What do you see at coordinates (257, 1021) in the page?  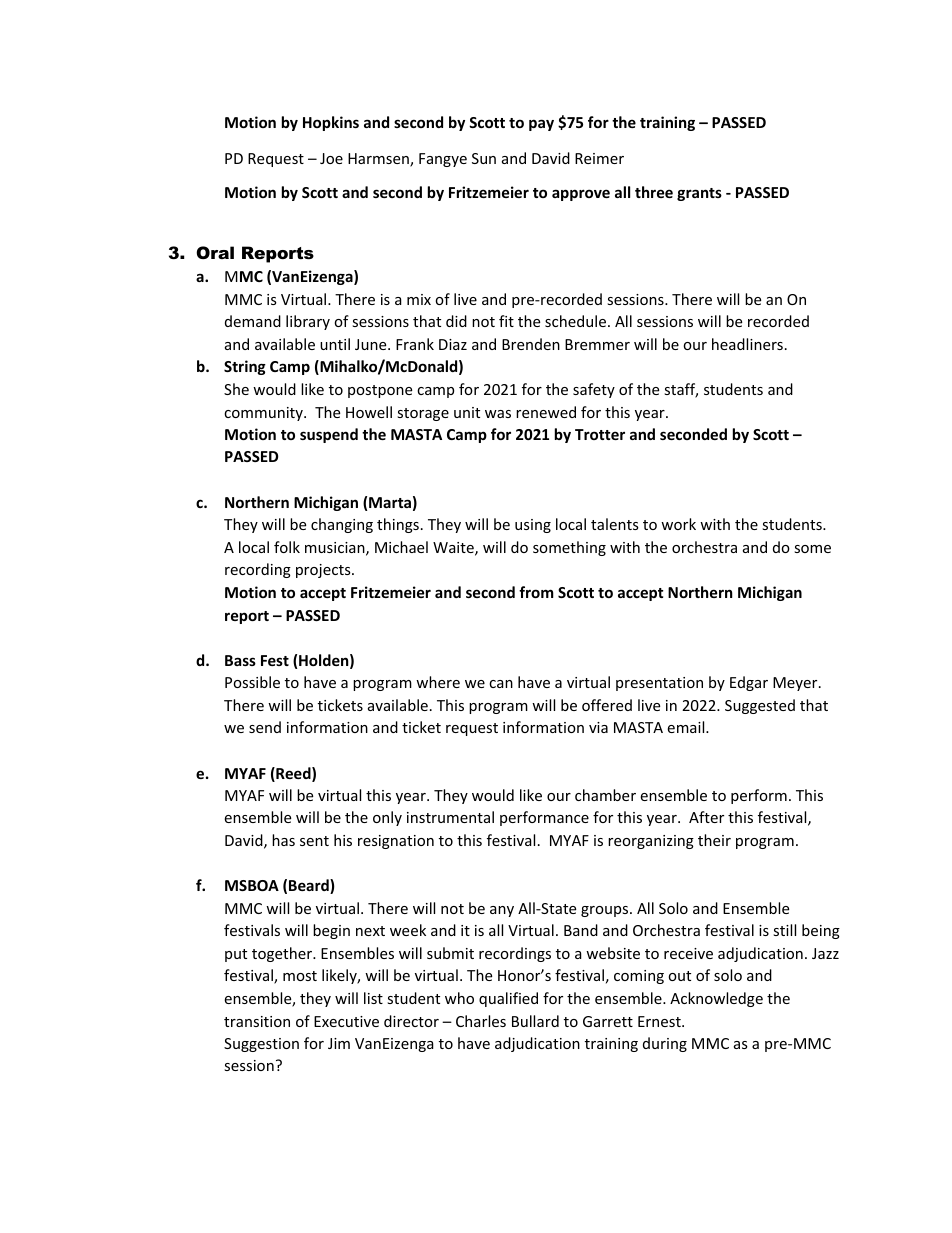 I see `transition` at bounding box center [257, 1021].
